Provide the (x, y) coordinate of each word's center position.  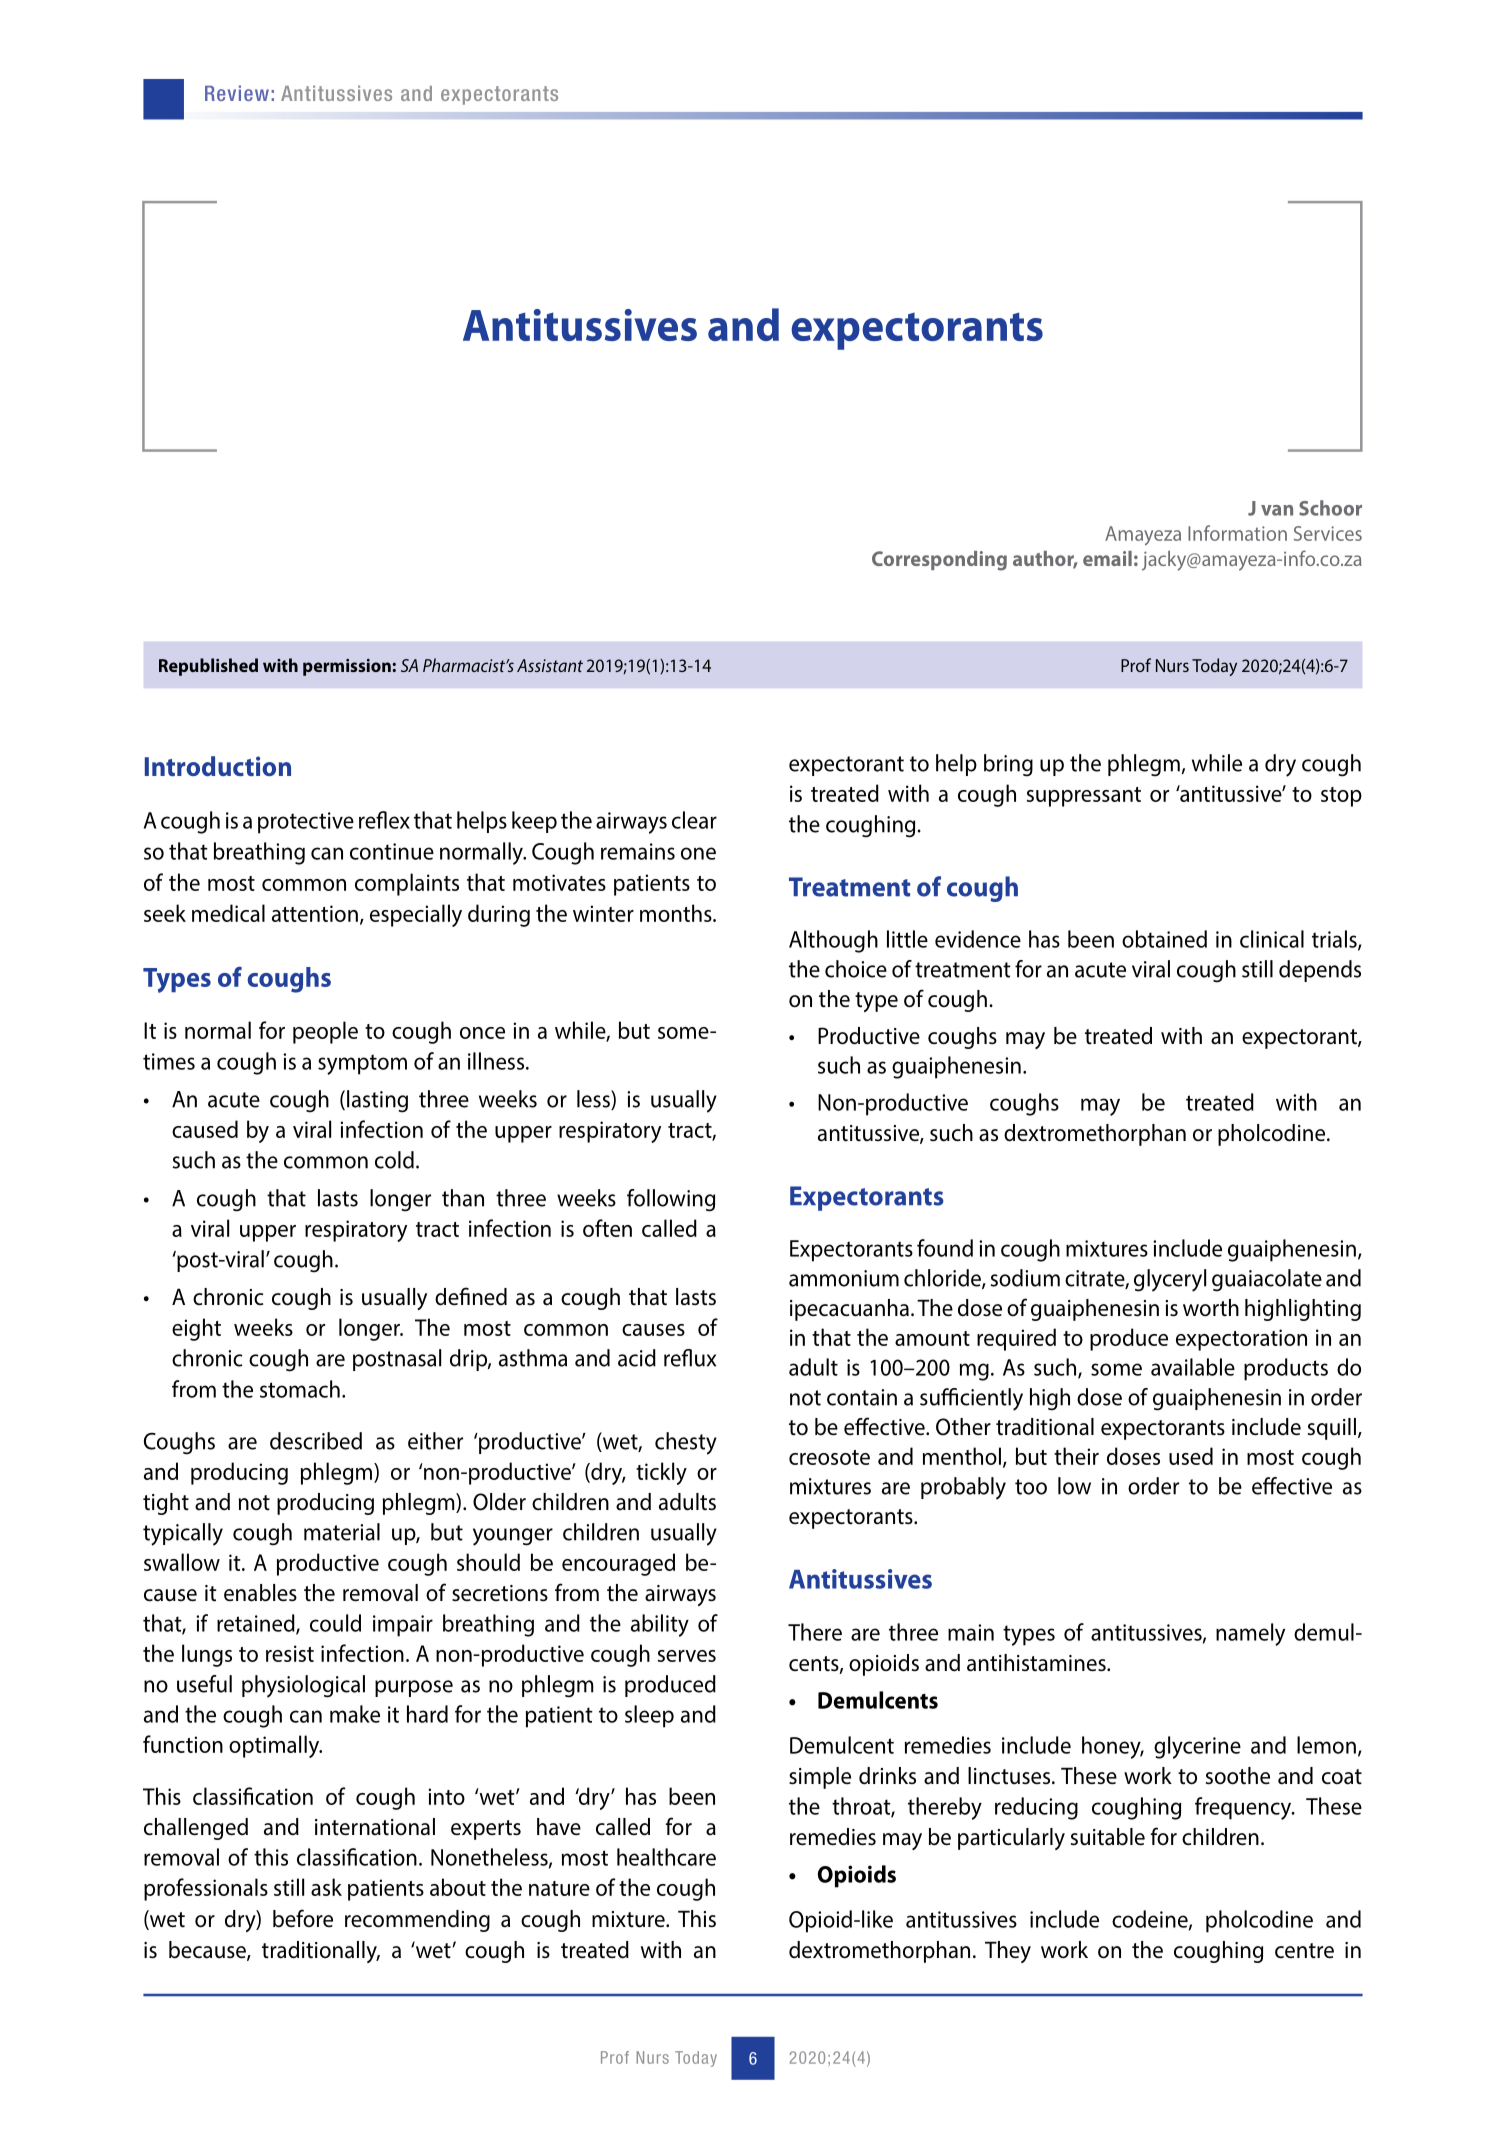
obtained (1164, 939)
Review (237, 93)
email (1107, 558)
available (1193, 1367)
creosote (829, 1457)
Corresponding (939, 561)
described (316, 1441)
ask (326, 1887)
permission (348, 667)
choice (856, 969)
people (325, 1032)
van (1277, 510)
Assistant (550, 665)
